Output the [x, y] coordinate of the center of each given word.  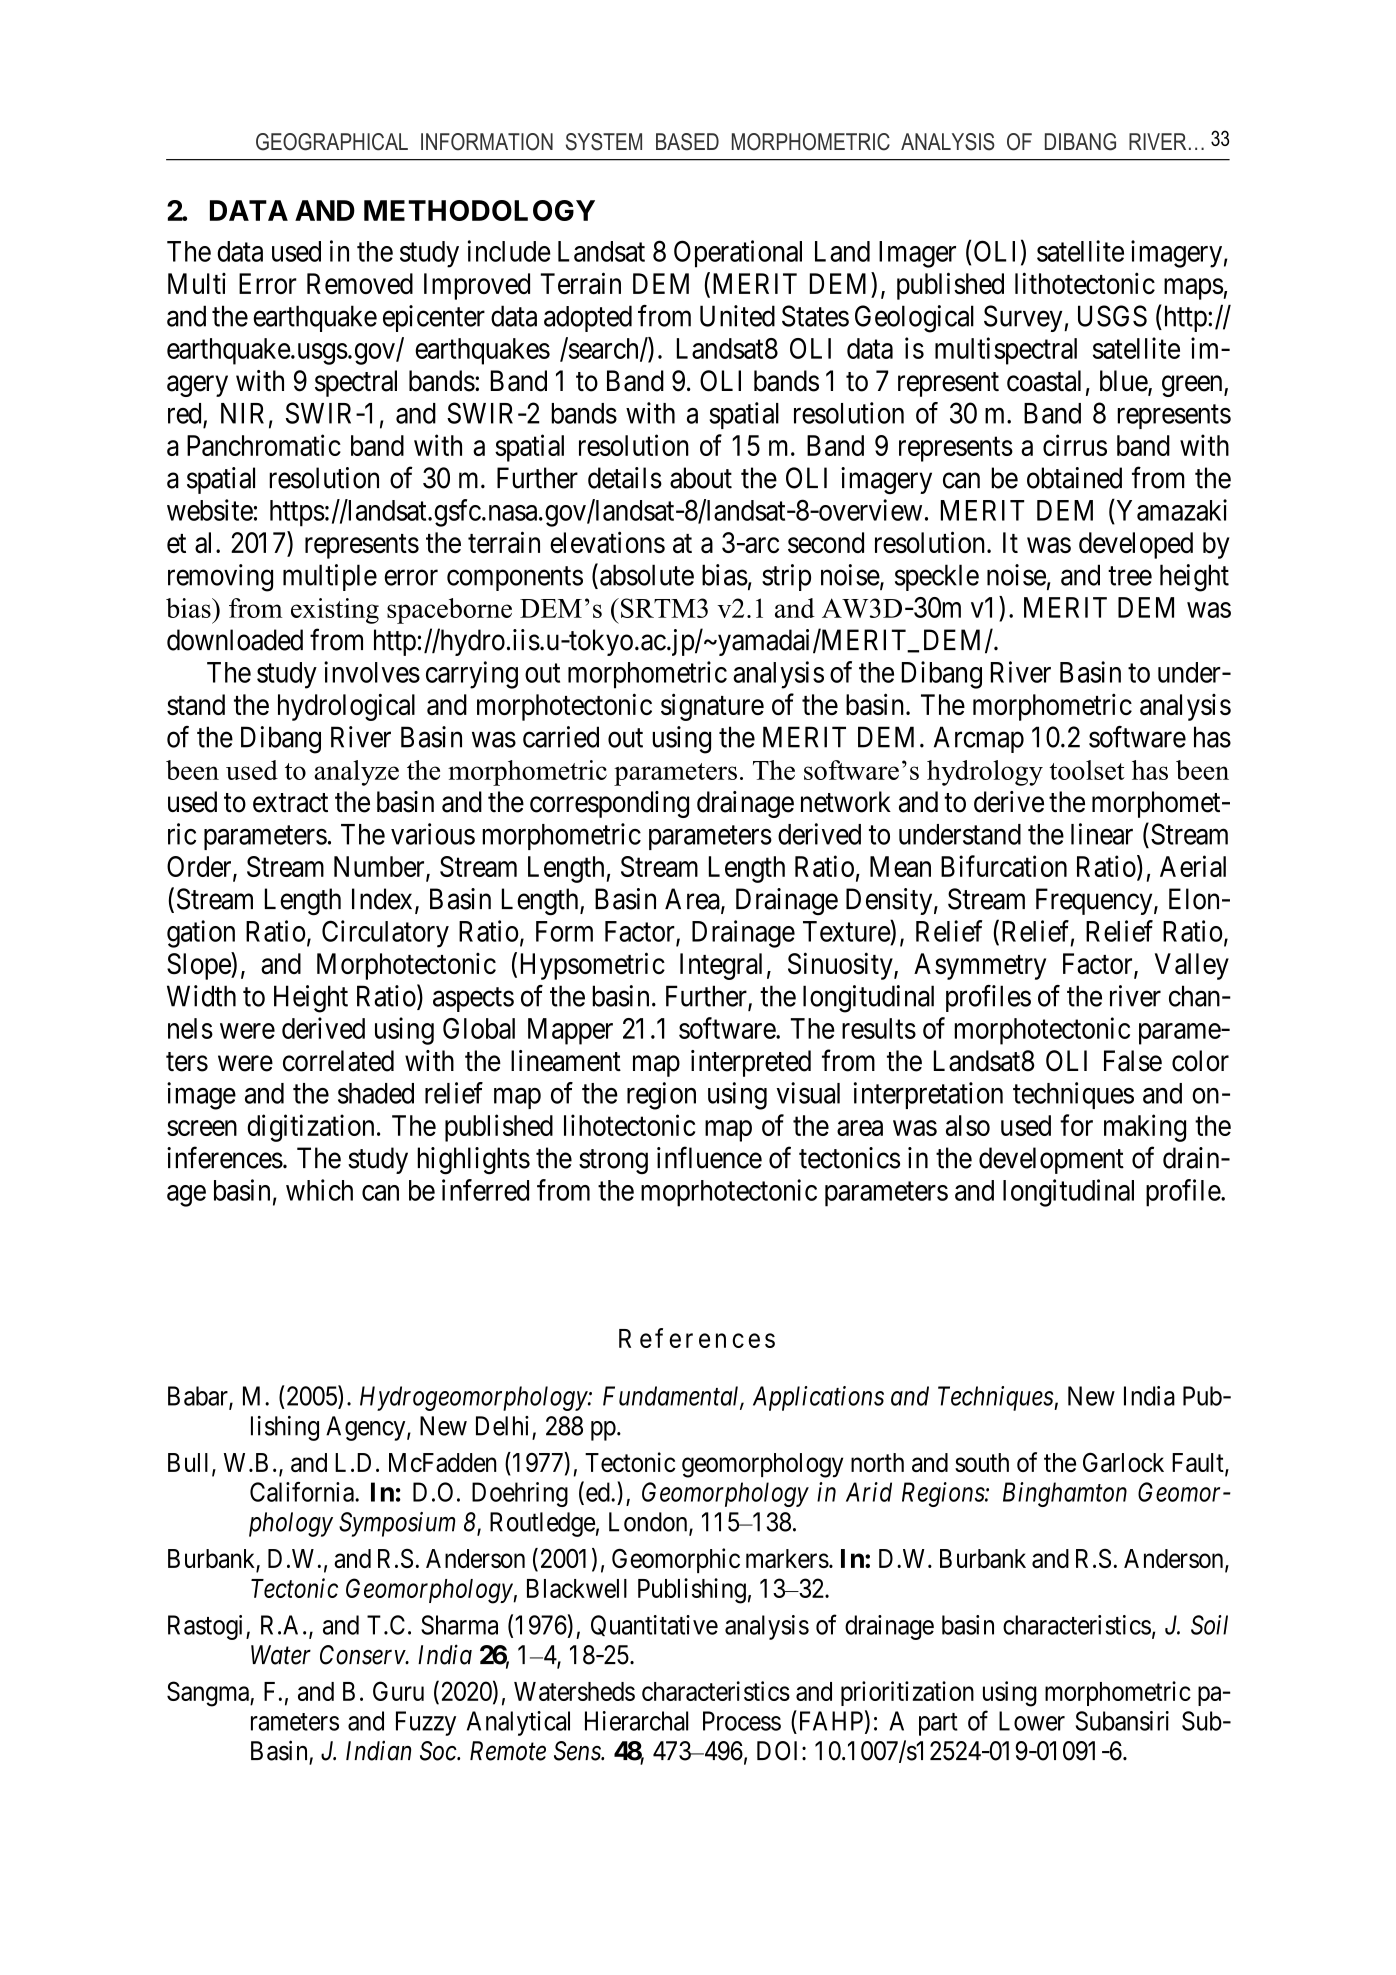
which [319, 1190]
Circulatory [385, 934]
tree [1130, 576]
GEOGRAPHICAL [332, 142]
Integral [721, 966]
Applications [818, 1398]
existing [335, 611]
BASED [687, 142]
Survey [1024, 318]
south [982, 1462]
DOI [780, 1751]
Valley [1192, 966]
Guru [398, 1691]
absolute [647, 575]
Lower [1032, 1721]
